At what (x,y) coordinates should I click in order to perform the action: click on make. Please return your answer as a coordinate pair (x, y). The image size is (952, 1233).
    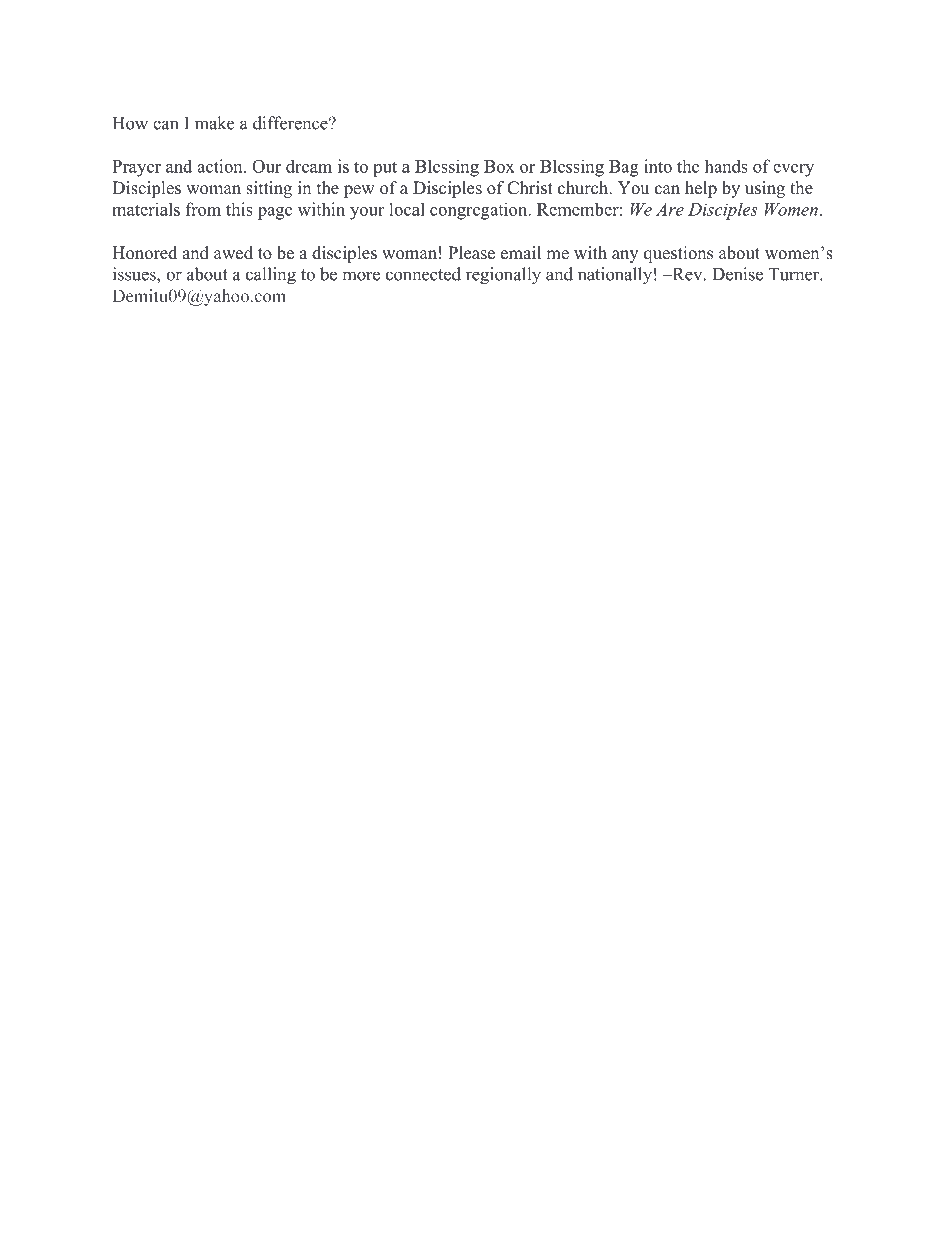
    Looking at the image, I should click on (214, 123).
